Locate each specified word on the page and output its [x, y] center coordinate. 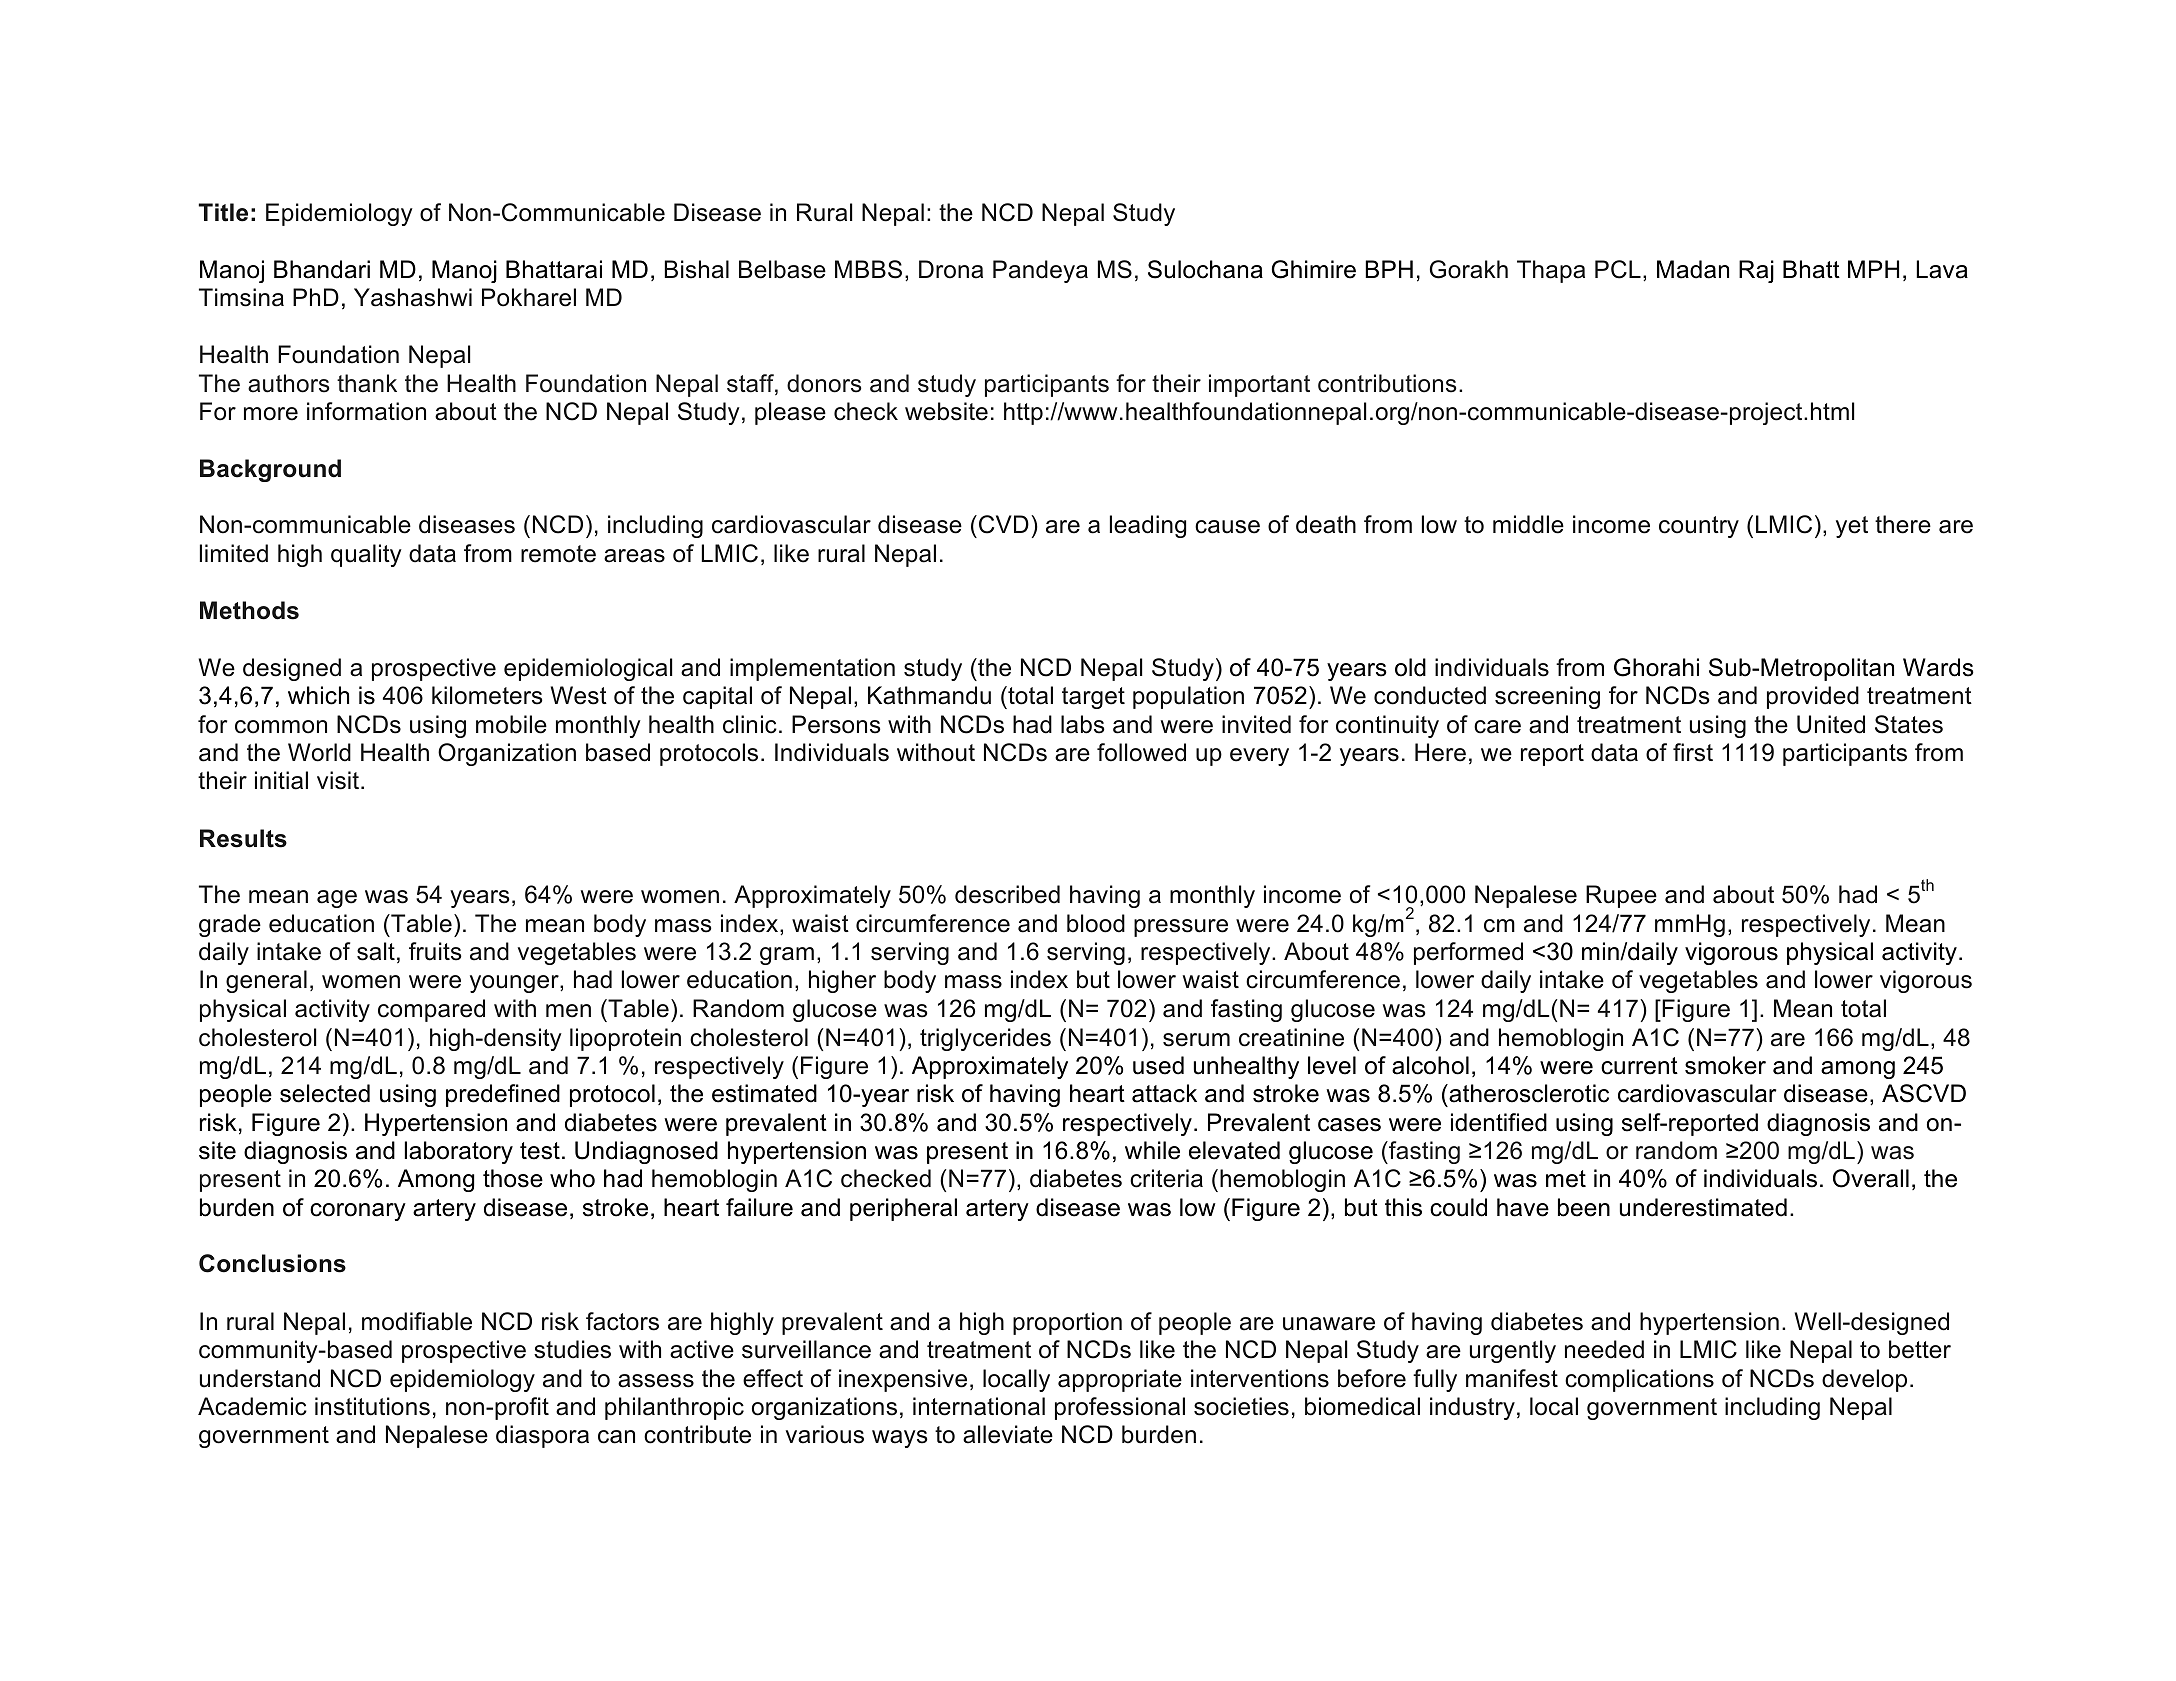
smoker [1725, 1065]
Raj [1756, 271]
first [1693, 752]
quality [366, 555]
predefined [503, 1095]
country [1699, 527]
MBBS [868, 269]
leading [1148, 526]
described [1007, 894]
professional [1120, 1408]
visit [339, 780]
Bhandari [322, 269]
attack [1164, 1093]
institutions [372, 1406]
